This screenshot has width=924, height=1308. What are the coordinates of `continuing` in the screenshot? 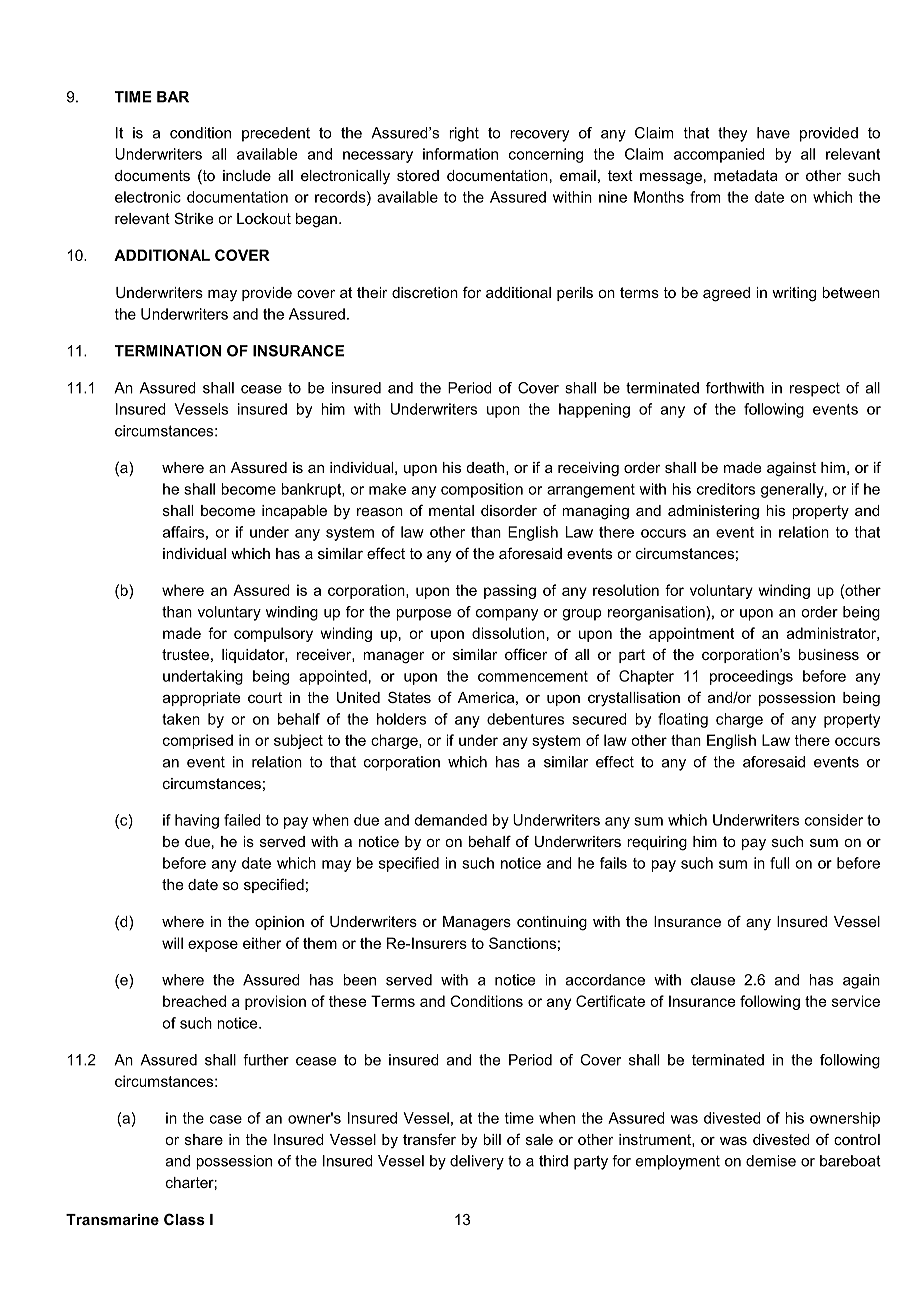 It's located at (552, 923).
